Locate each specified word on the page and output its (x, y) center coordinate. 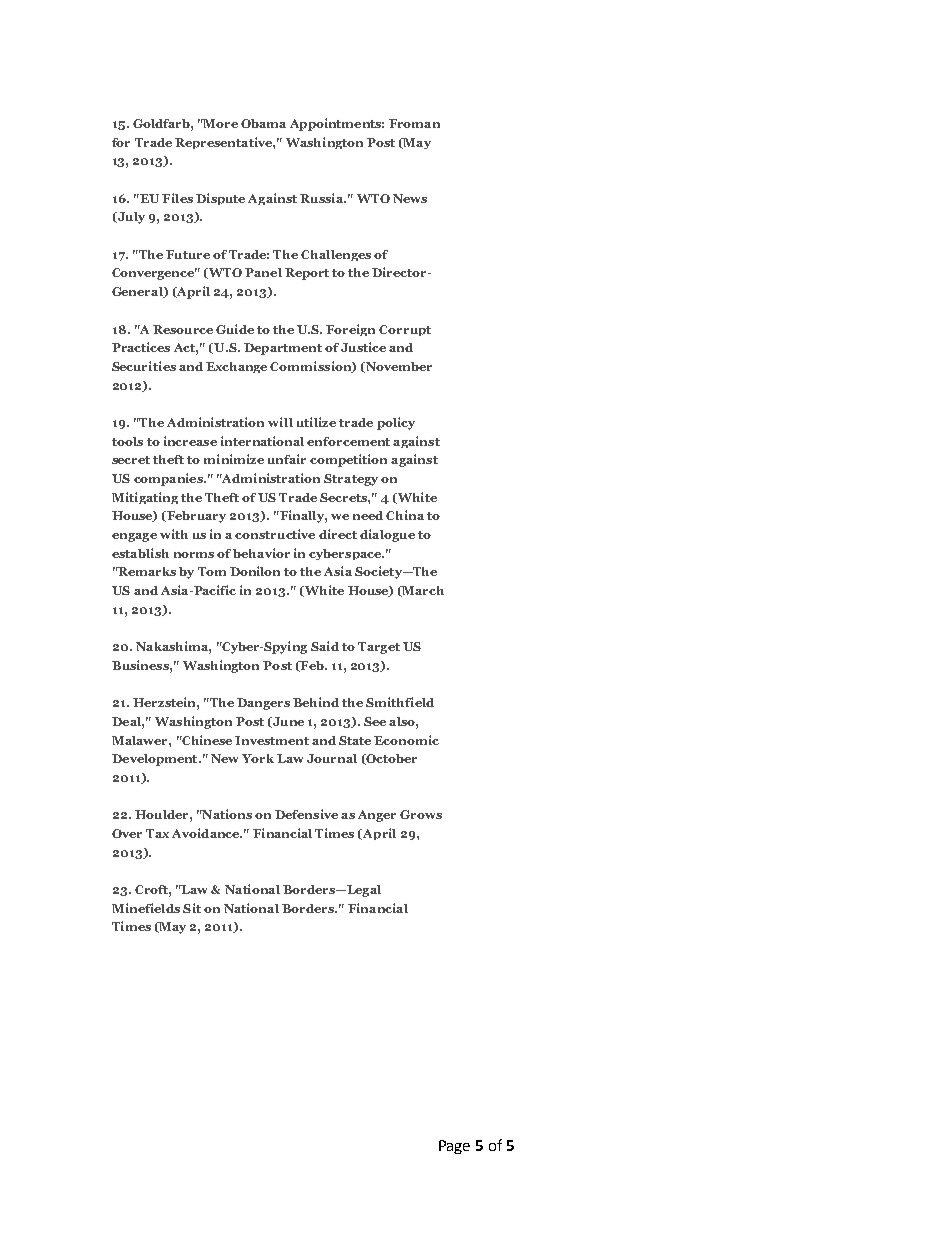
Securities (144, 366)
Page (454, 1147)
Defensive (306, 814)
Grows (421, 814)
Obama (263, 123)
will (280, 422)
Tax (157, 833)
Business (141, 665)
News (410, 198)
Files (177, 198)
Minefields (146, 908)
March (422, 591)
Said (325, 646)
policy (396, 423)
